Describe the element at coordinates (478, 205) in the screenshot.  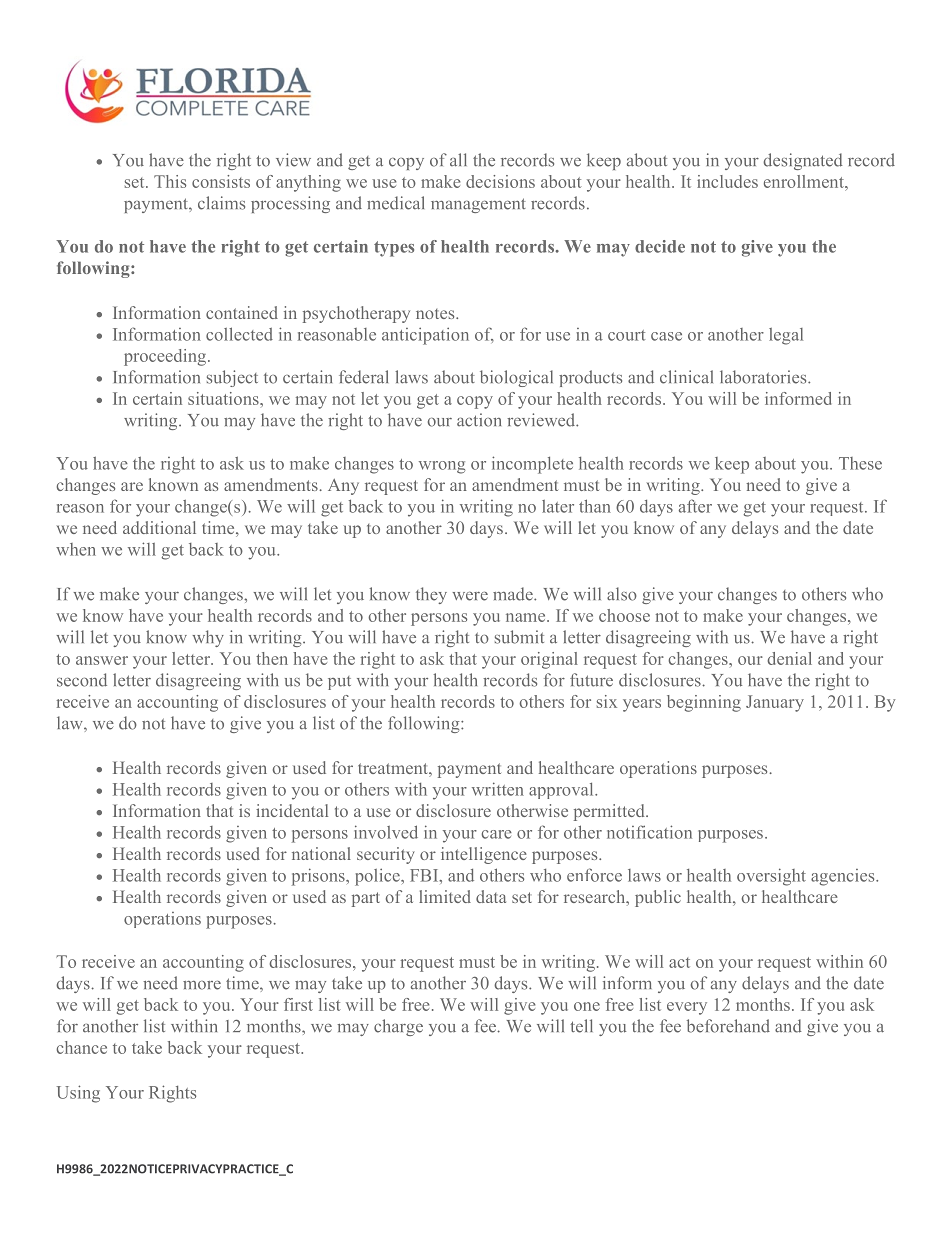
I see `management` at that location.
